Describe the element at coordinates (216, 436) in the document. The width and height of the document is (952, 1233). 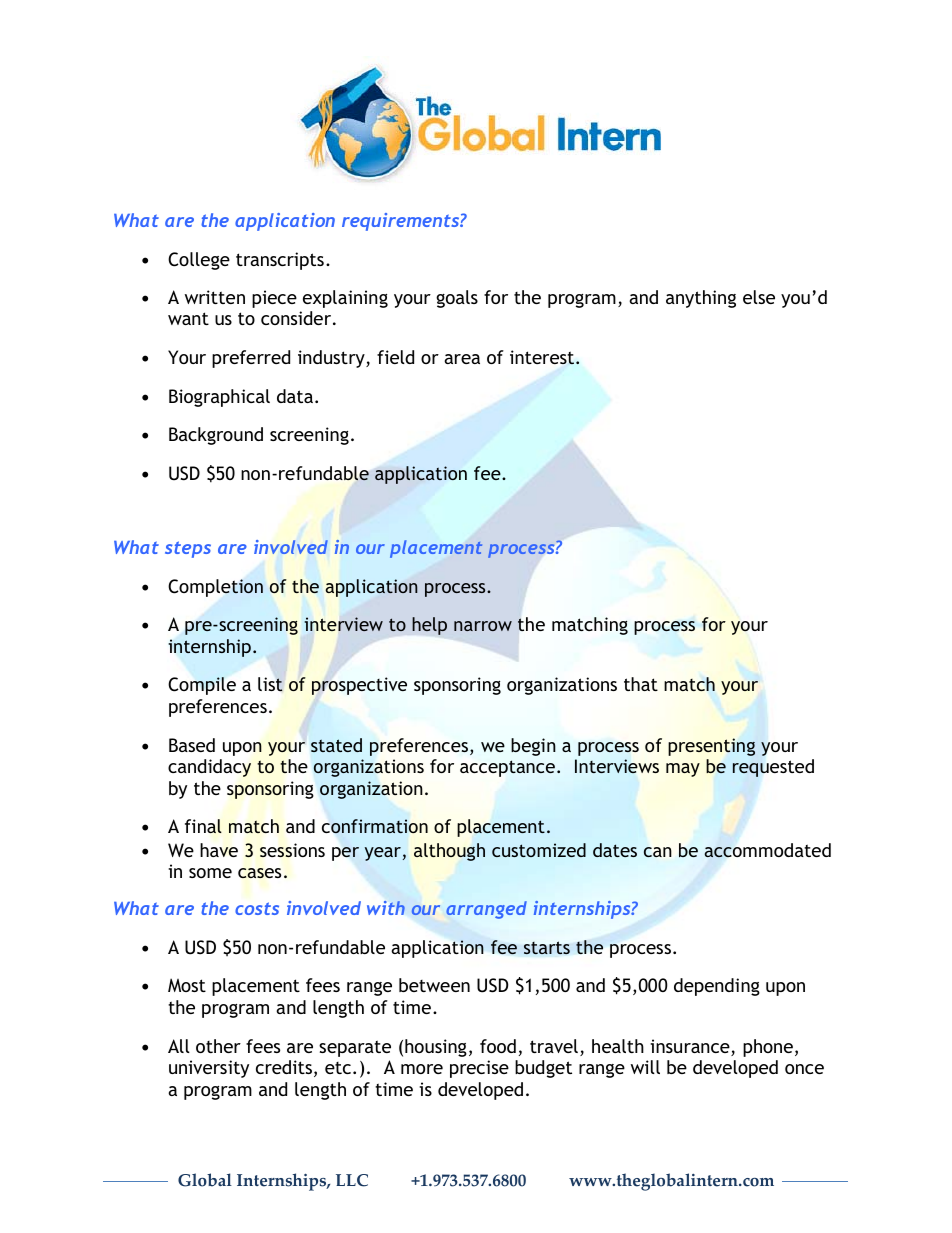
I see `Background` at that location.
